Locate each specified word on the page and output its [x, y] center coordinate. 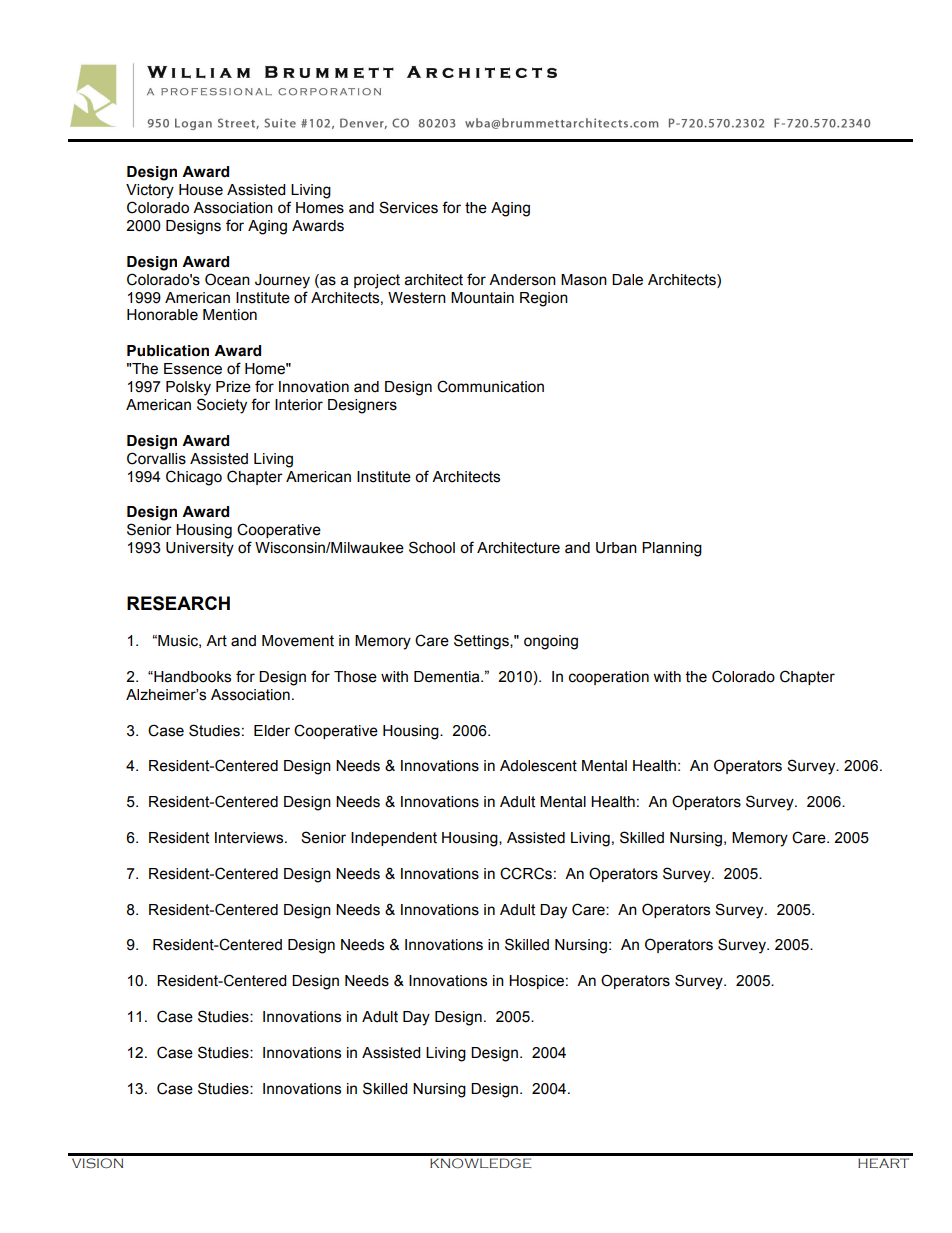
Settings [482, 642]
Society [222, 406]
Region [544, 299]
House [201, 190]
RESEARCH [178, 603]
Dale [627, 280]
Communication [490, 386]
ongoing [551, 642]
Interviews [250, 838]
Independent [394, 839]
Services [408, 207]
